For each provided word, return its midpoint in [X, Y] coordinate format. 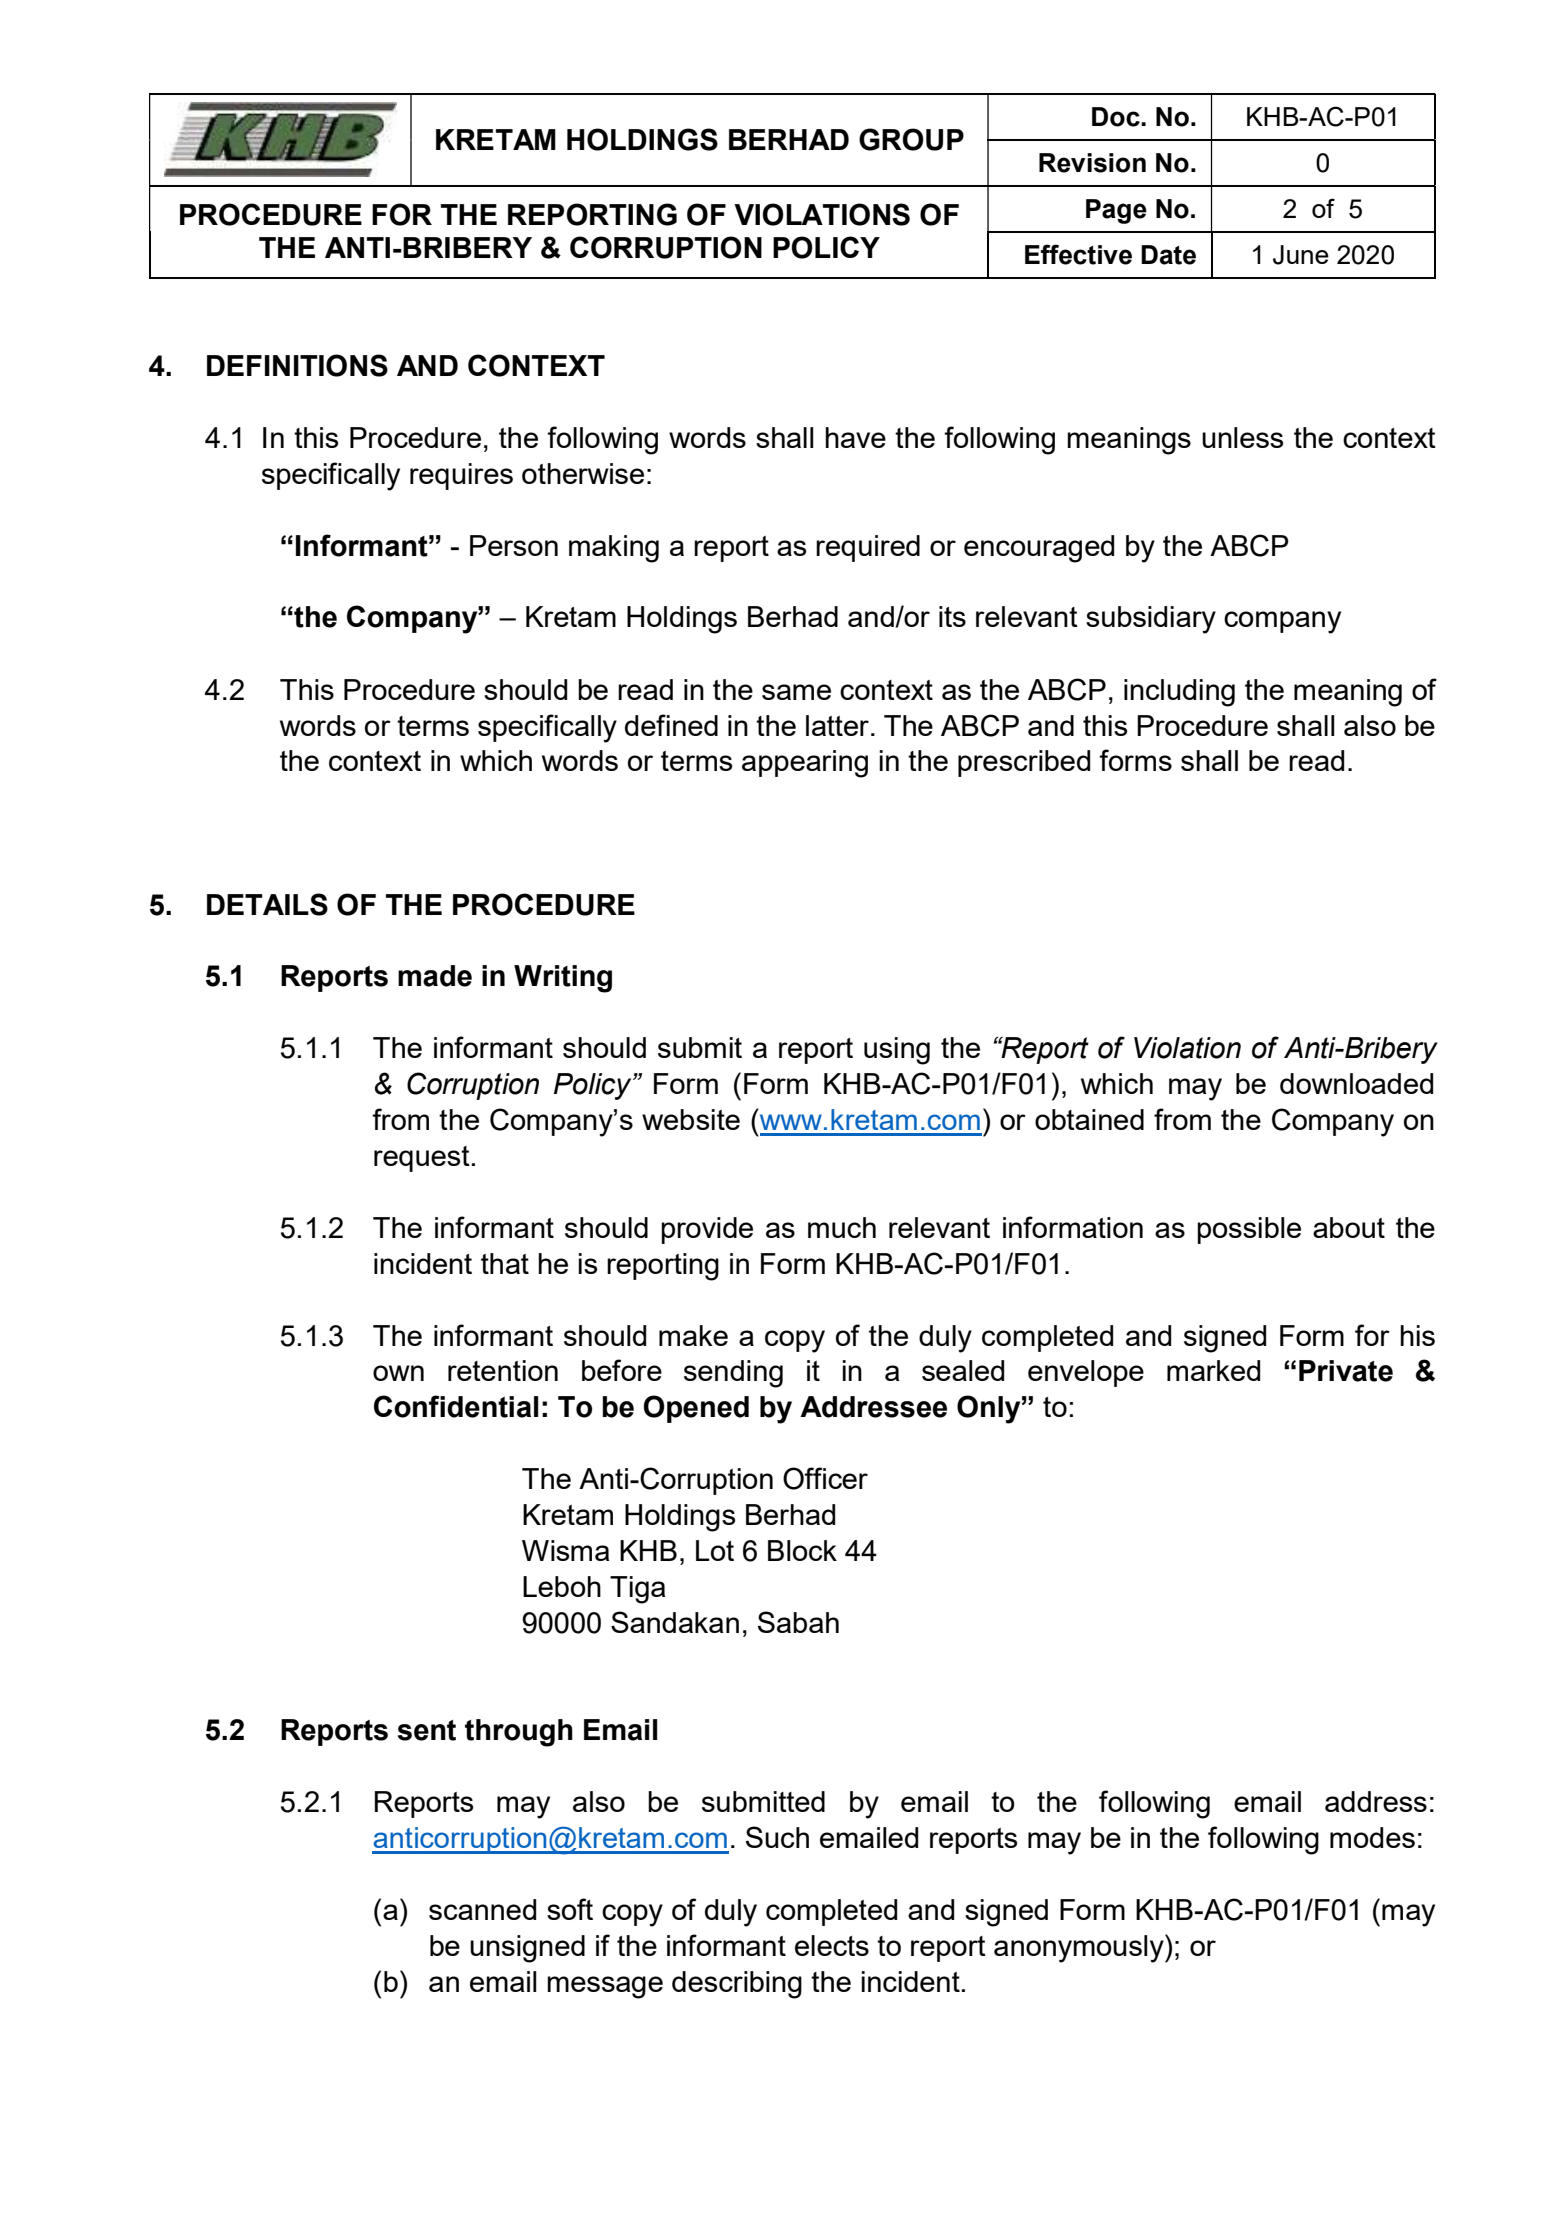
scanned [482, 1909]
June [1301, 255]
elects [832, 1945]
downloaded [1356, 1083]
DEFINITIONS [297, 365]
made [435, 976]
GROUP [911, 139]
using [897, 1051]
